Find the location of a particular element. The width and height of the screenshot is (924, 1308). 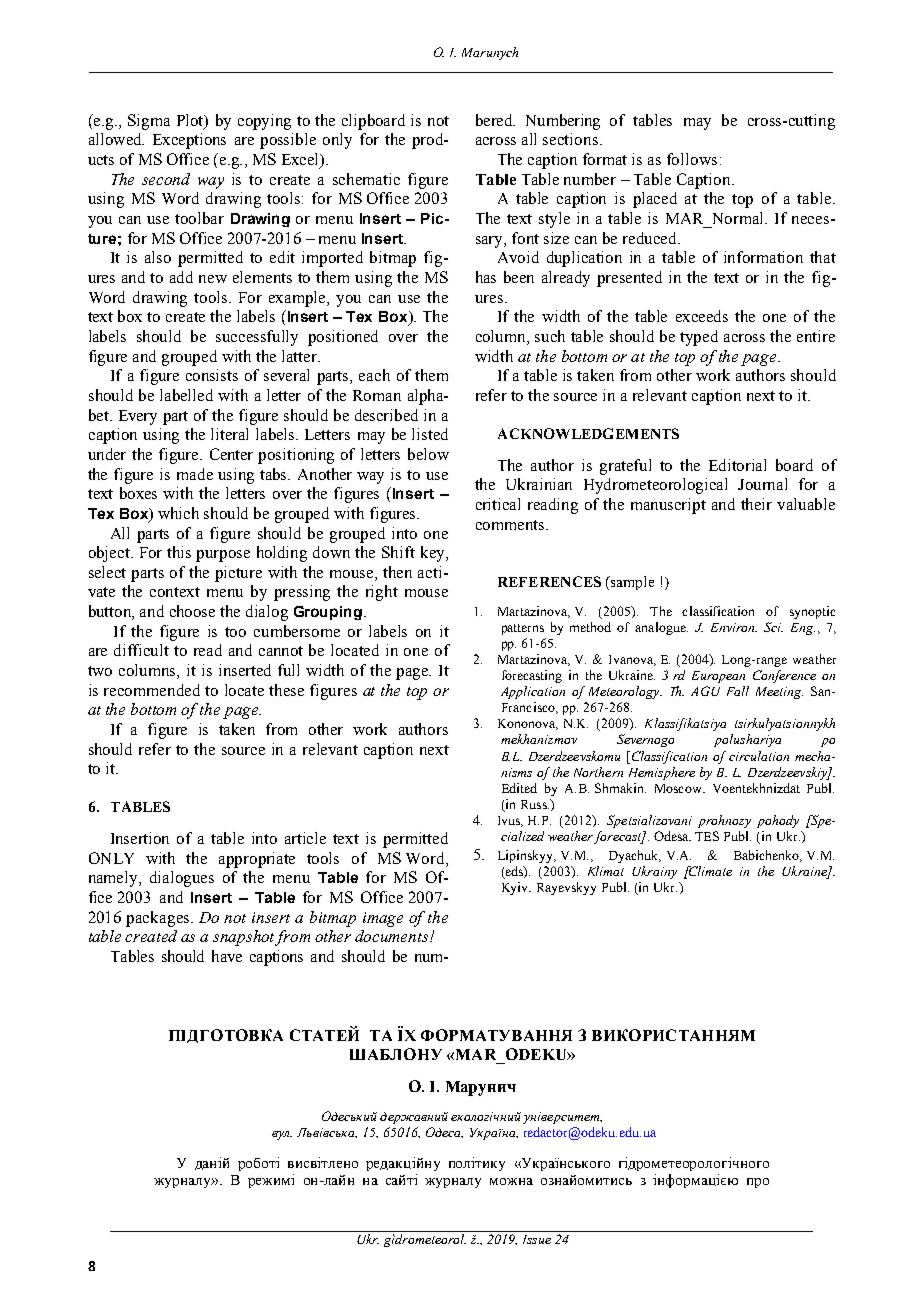

TES is located at coordinates (707, 836).
